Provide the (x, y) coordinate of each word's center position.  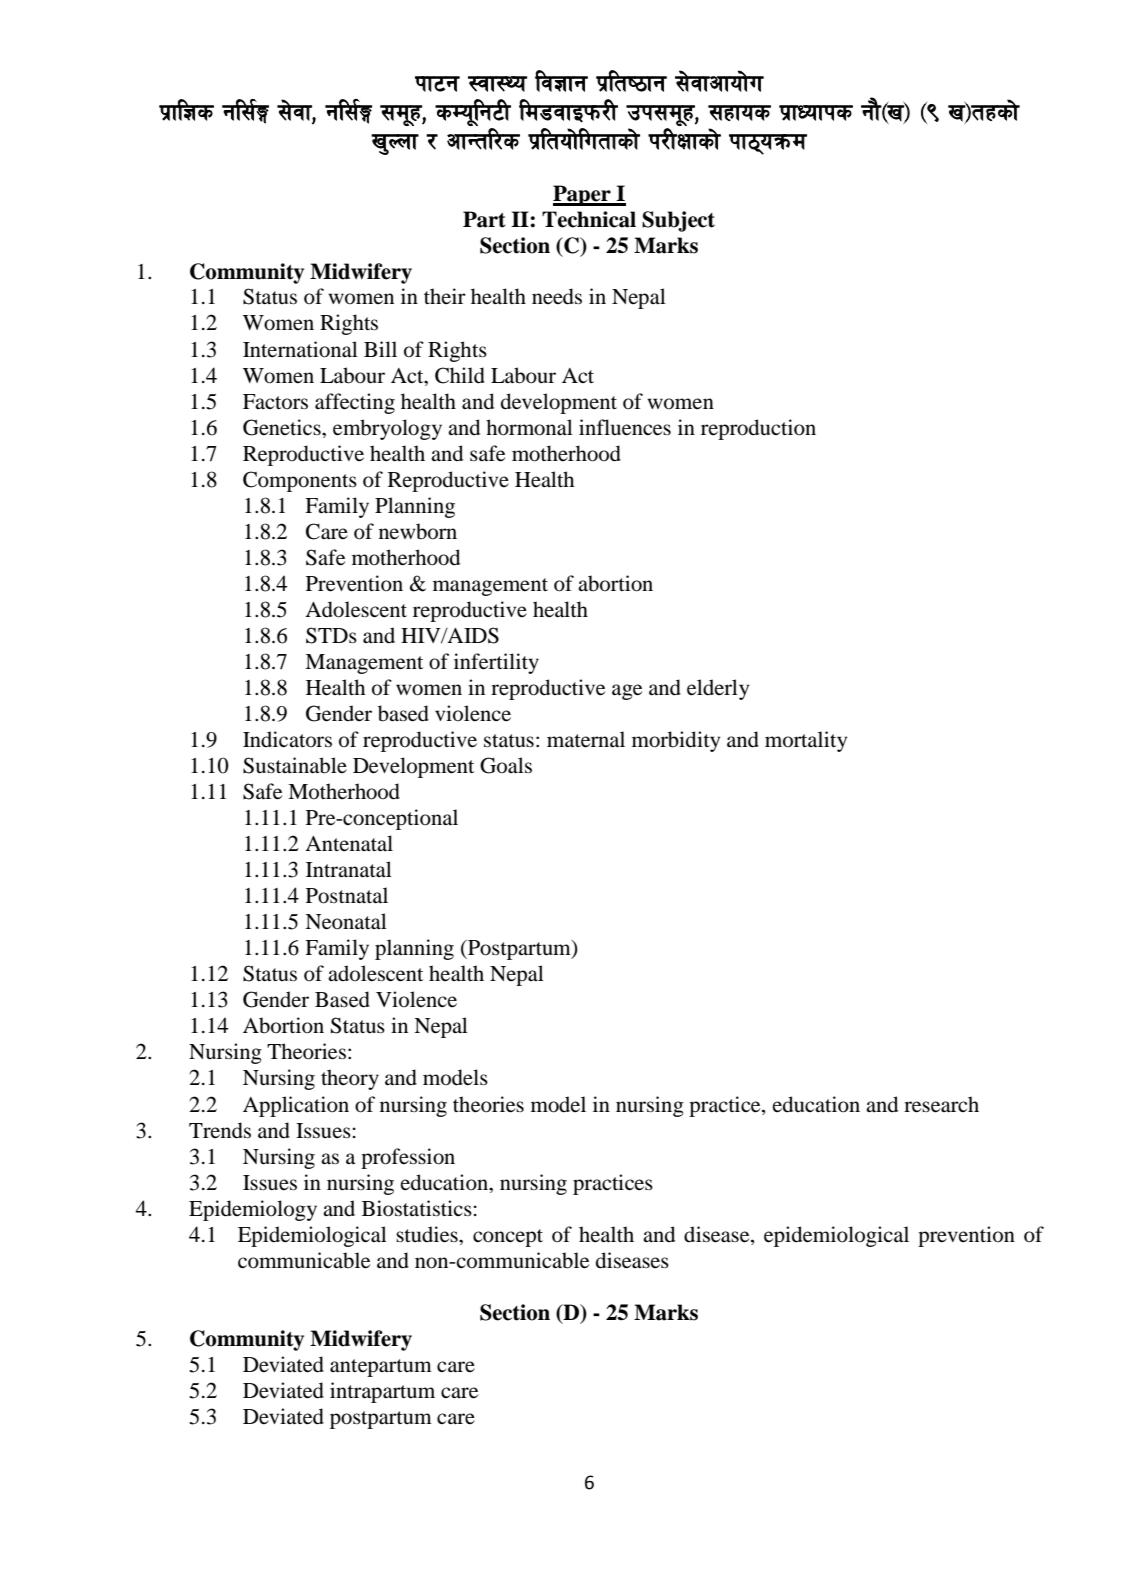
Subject (678, 221)
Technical (589, 219)
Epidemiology (253, 1210)
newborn (418, 531)
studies (428, 1234)
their (445, 296)
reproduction (758, 429)
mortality (806, 741)
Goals (506, 765)
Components (300, 481)
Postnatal (347, 895)
